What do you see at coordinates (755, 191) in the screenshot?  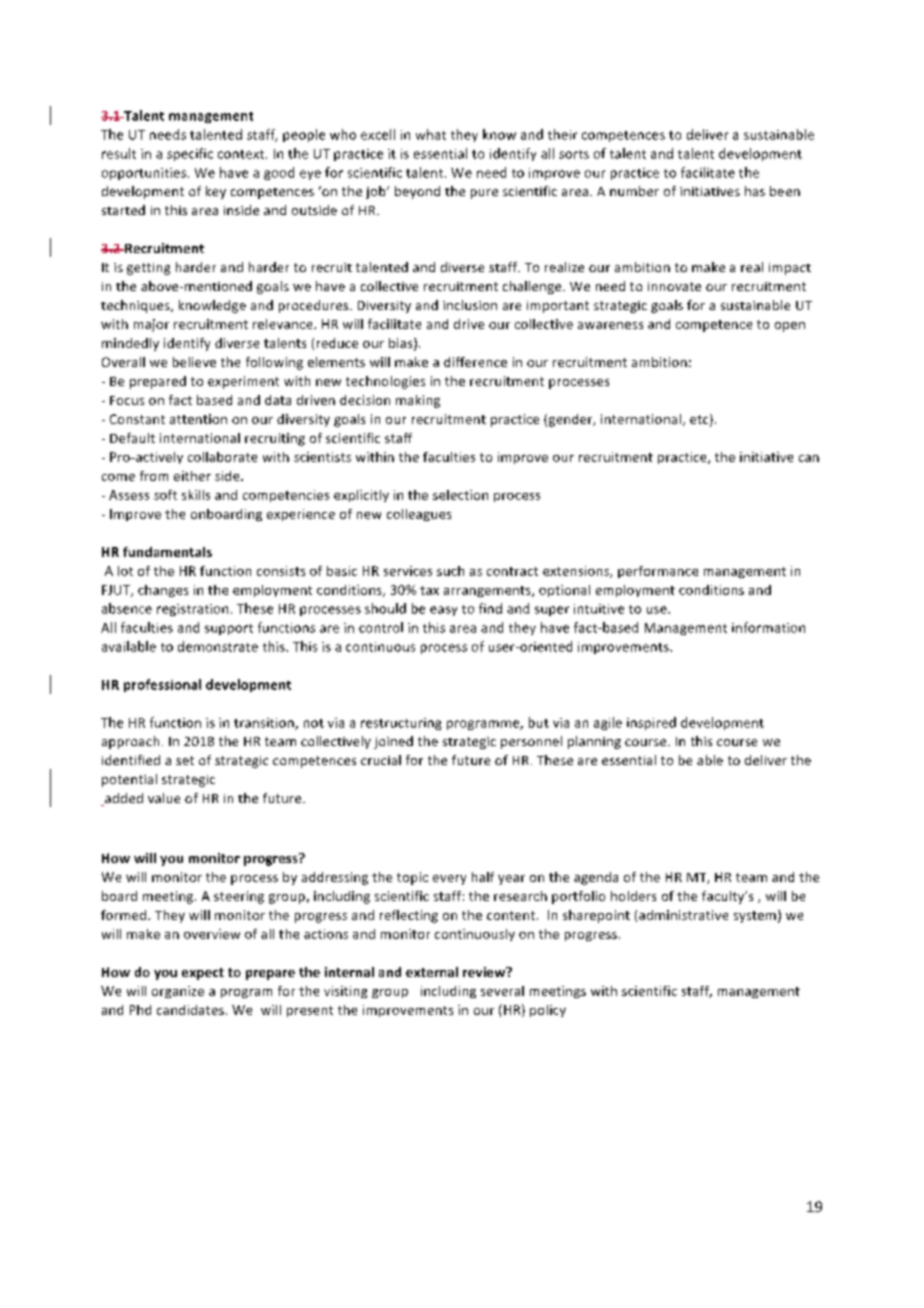 I see `has` at bounding box center [755, 191].
